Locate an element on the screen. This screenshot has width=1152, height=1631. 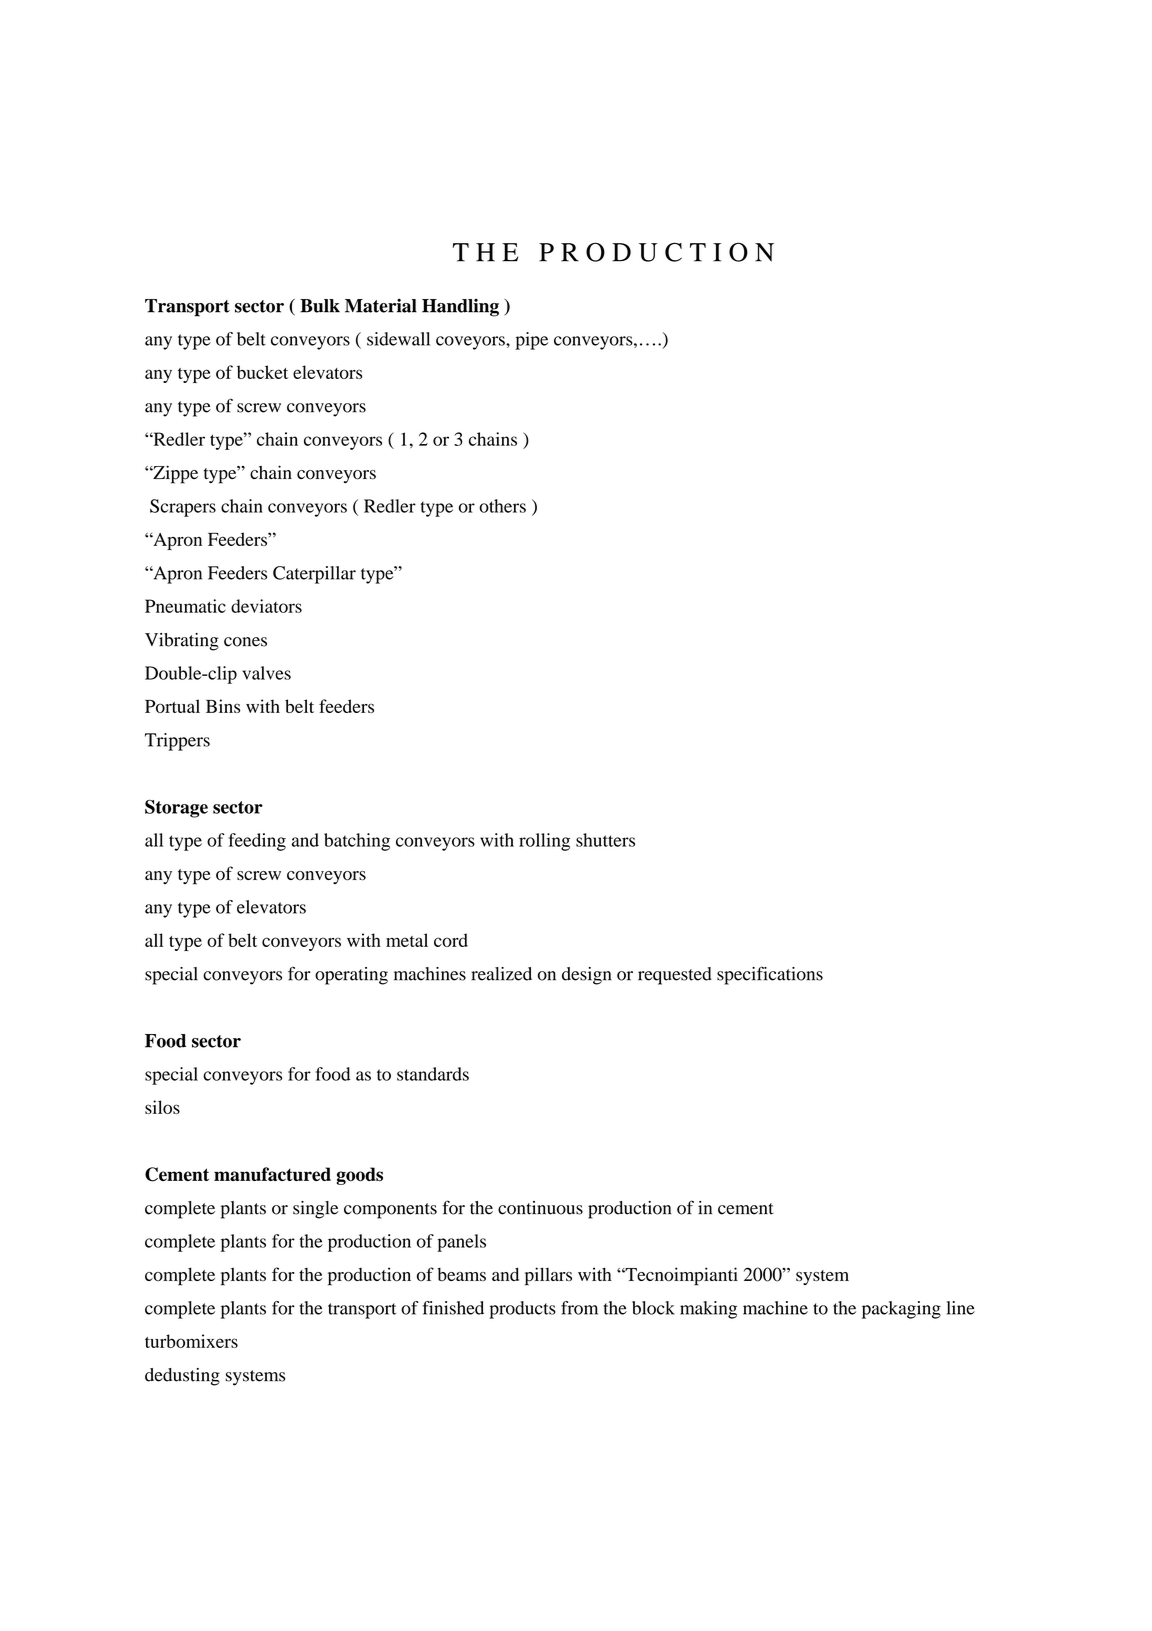
feeding is located at coordinates (257, 842).
